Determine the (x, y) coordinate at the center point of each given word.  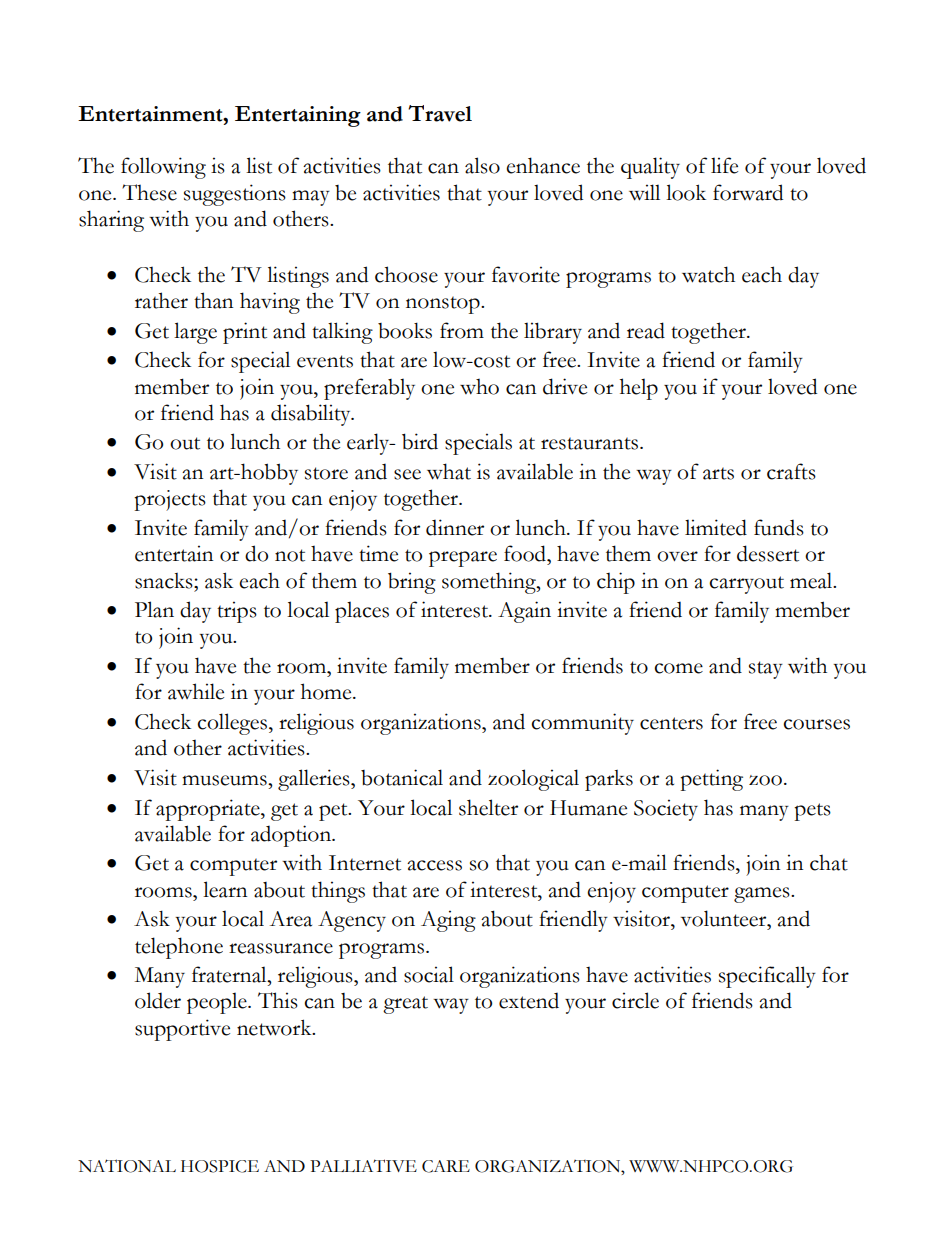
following (163, 168)
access (434, 865)
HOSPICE (220, 1166)
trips (237, 612)
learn (225, 889)
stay (766, 670)
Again (524, 612)
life (724, 165)
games (763, 895)
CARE (446, 1166)
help (639, 389)
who (479, 387)
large (195, 333)
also (482, 165)
